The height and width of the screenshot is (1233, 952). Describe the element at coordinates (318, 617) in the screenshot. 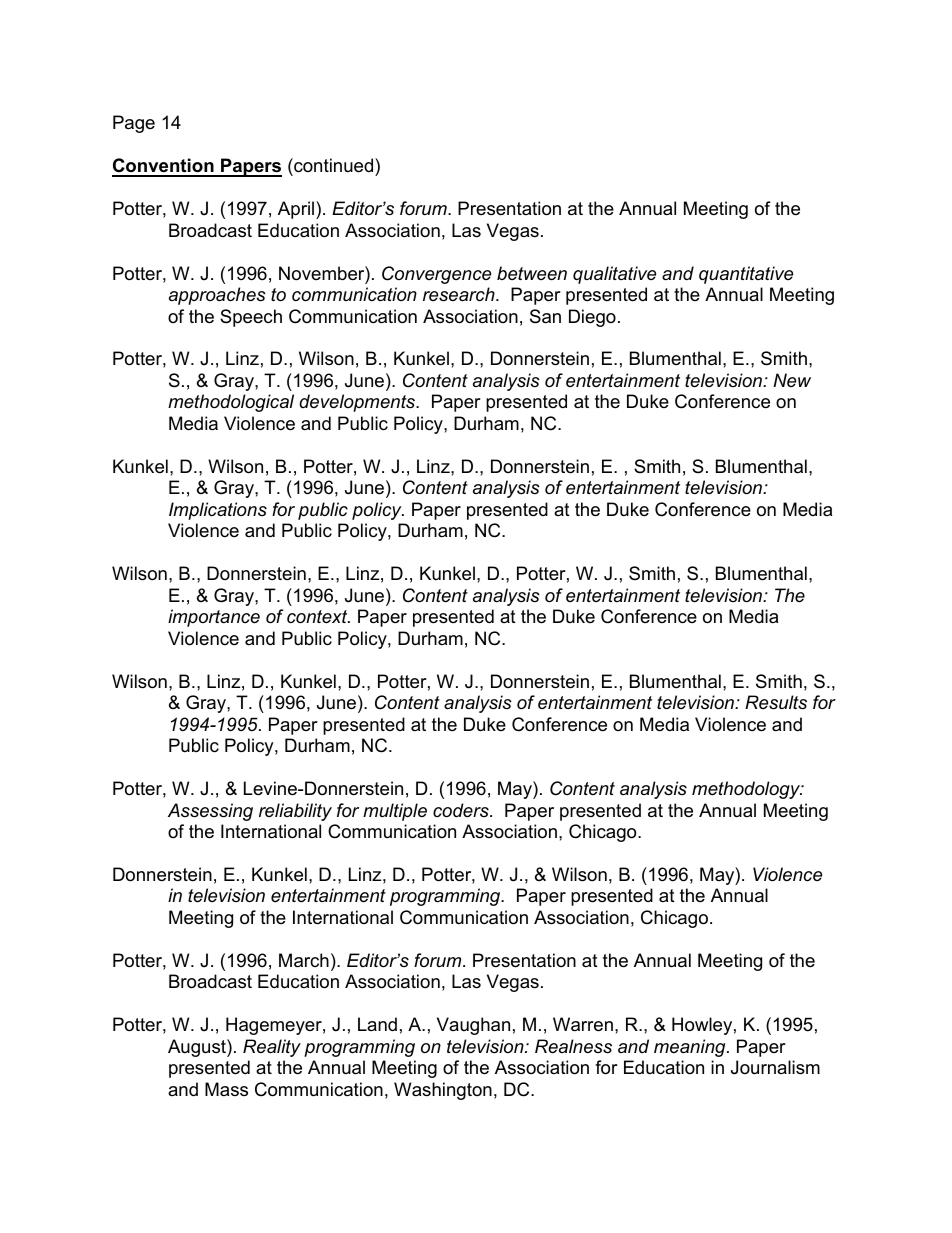

I see `context` at that location.
